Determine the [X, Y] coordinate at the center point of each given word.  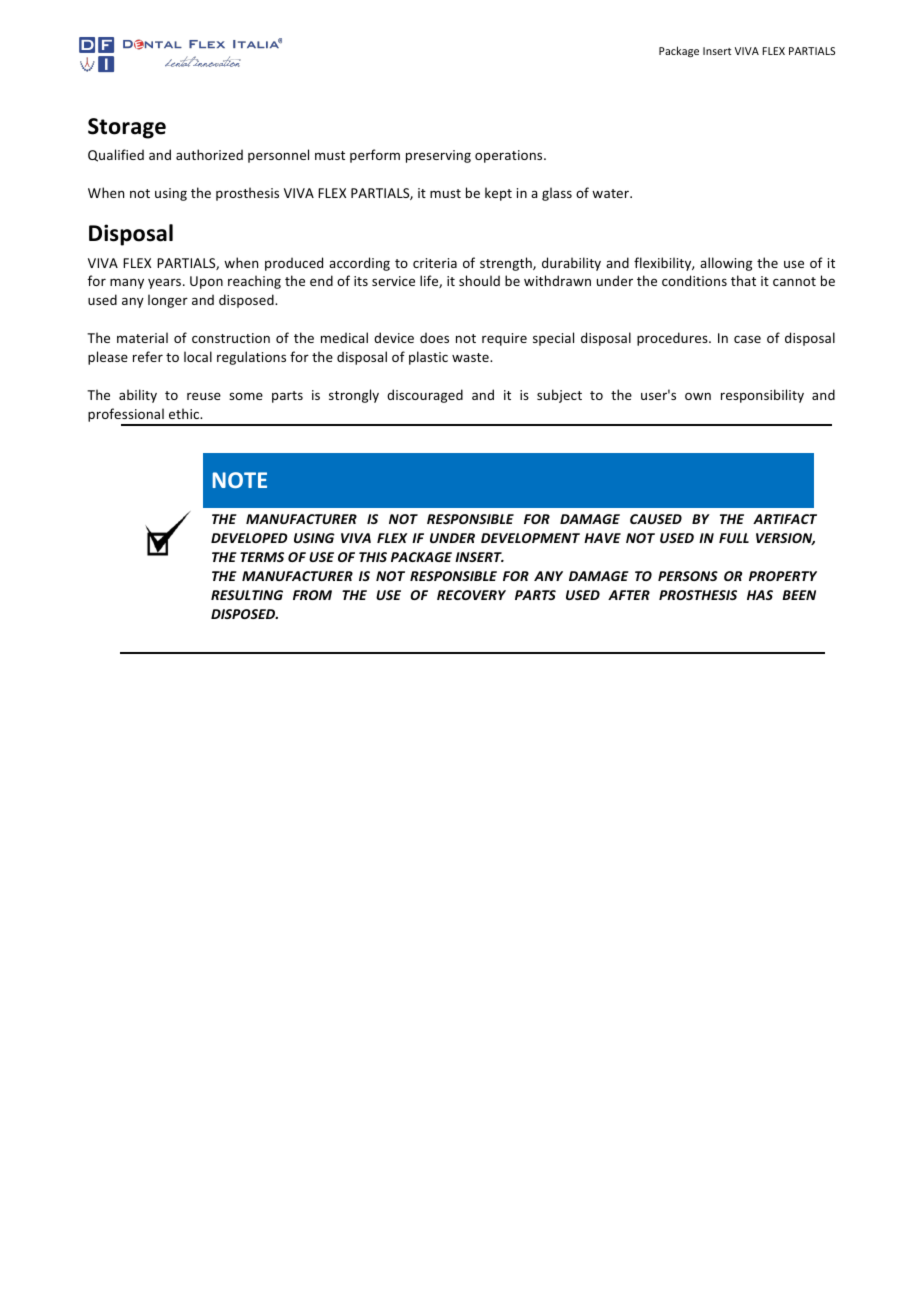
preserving [438, 156]
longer [168, 301]
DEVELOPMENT [530, 538]
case [747, 339]
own [698, 396]
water [611, 193]
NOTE [240, 480]
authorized [209, 154]
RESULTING [247, 595]
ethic [185, 413]
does [434, 337]
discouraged [425, 396]
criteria [435, 263]
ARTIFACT [785, 519]
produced [294, 264]
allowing [726, 264]
